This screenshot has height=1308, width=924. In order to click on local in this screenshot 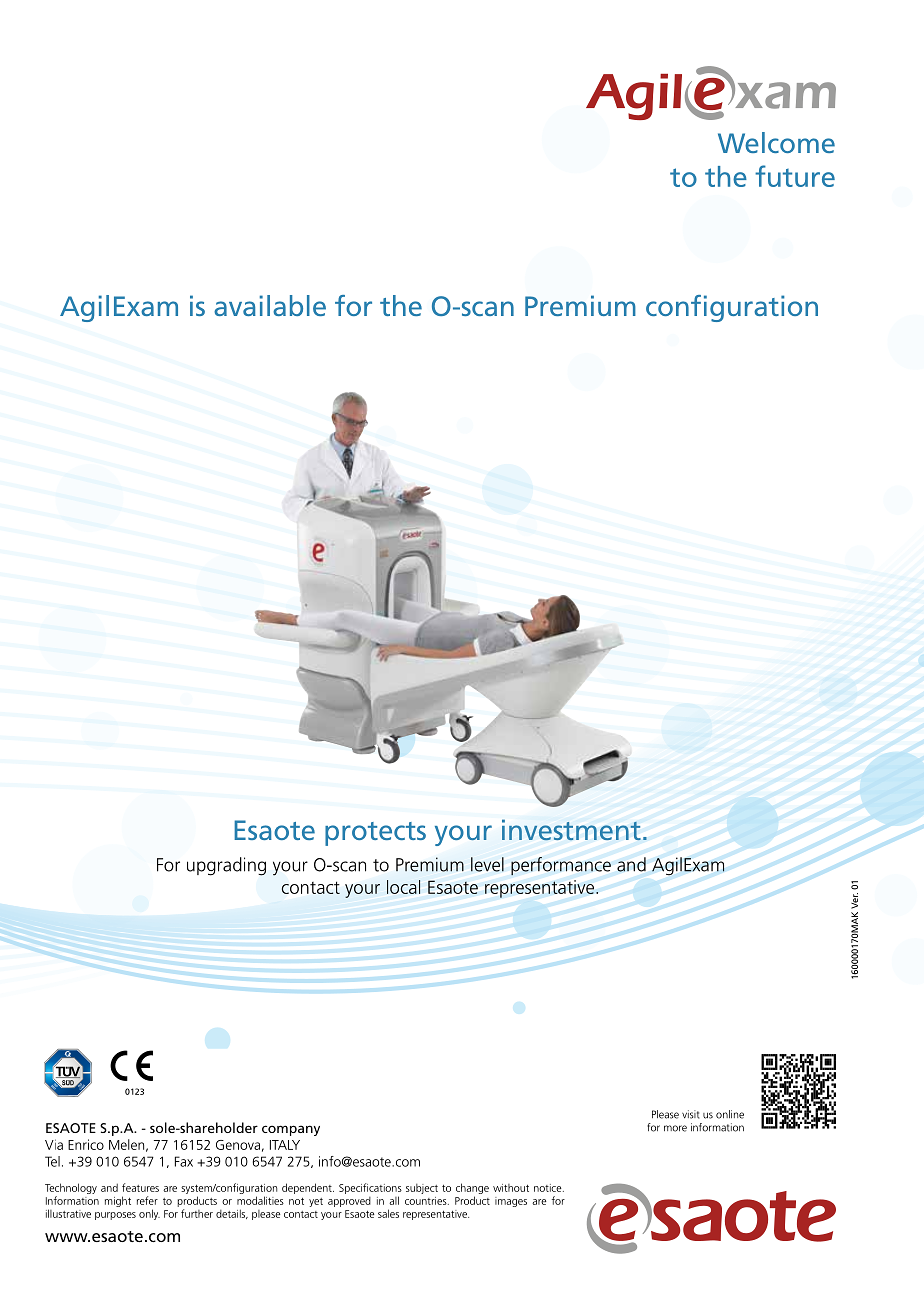, I will do `click(403, 887)`.
